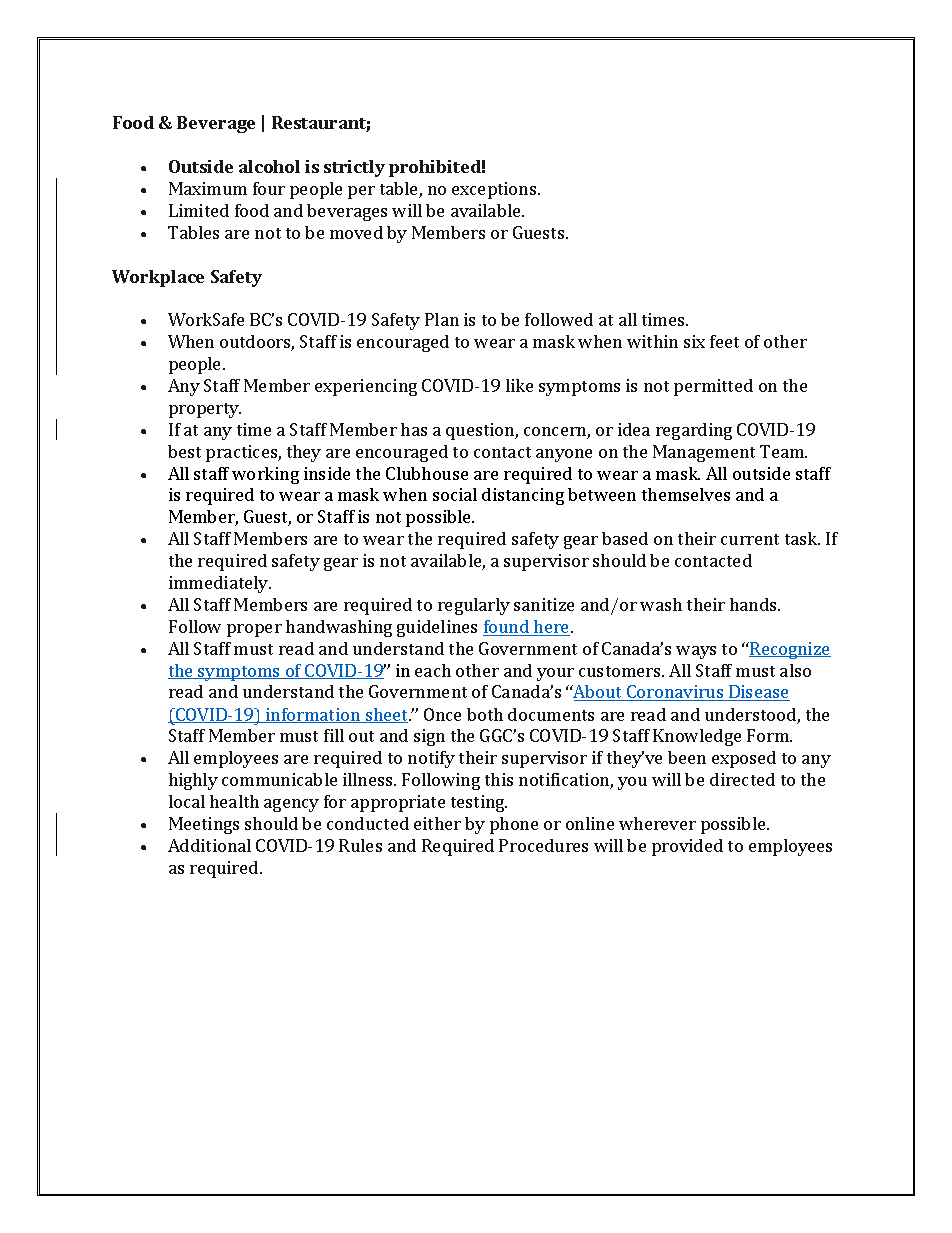 The width and height of the screenshot is (952, 1233). Describe the element at coordinates (686, 494) in the screenshot. I see `themselves` at that location.
